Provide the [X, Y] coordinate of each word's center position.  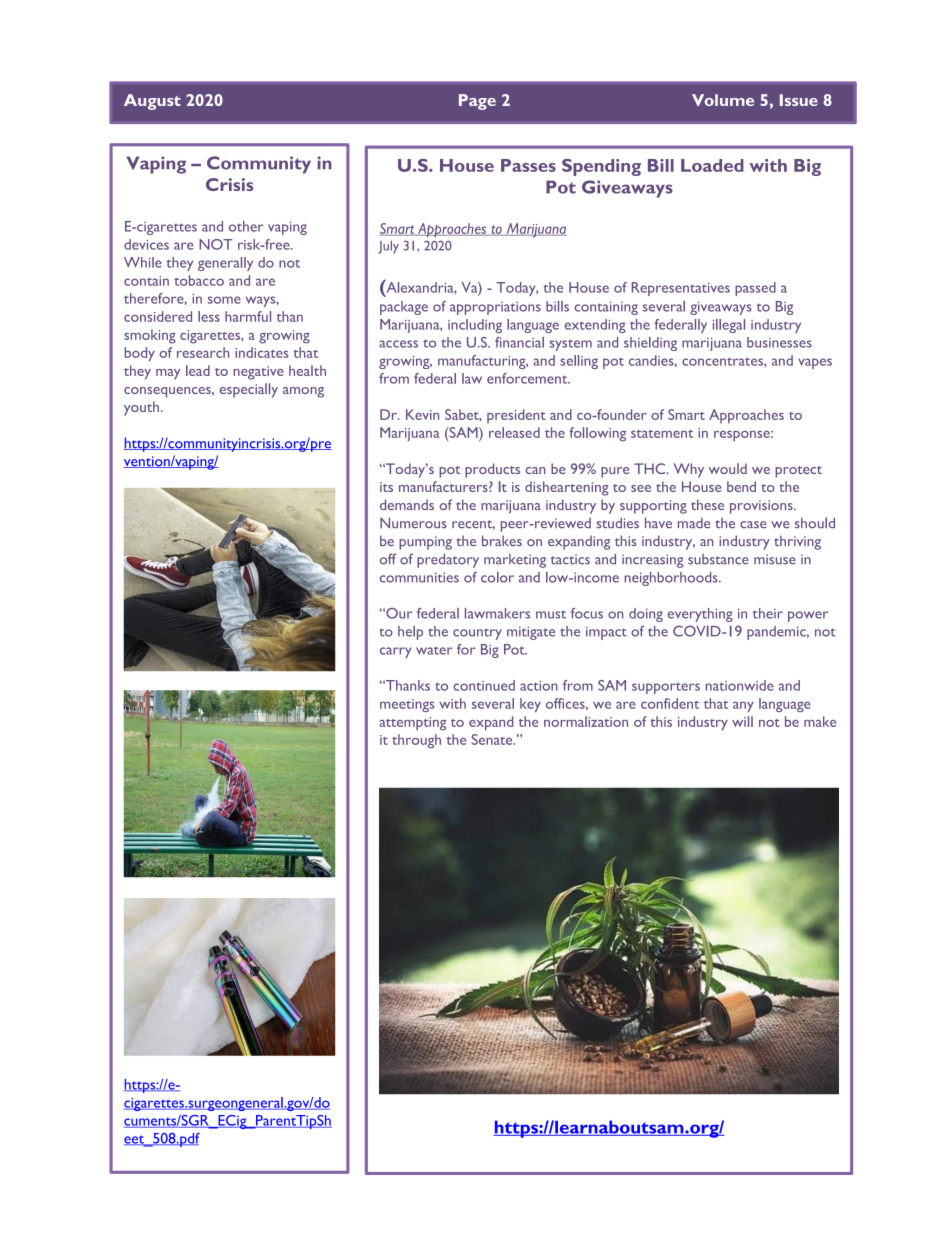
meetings [407, 705]
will [742, 721]
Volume [723, 100]
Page [477, 102]
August [152, 102]
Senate [493, 739]
